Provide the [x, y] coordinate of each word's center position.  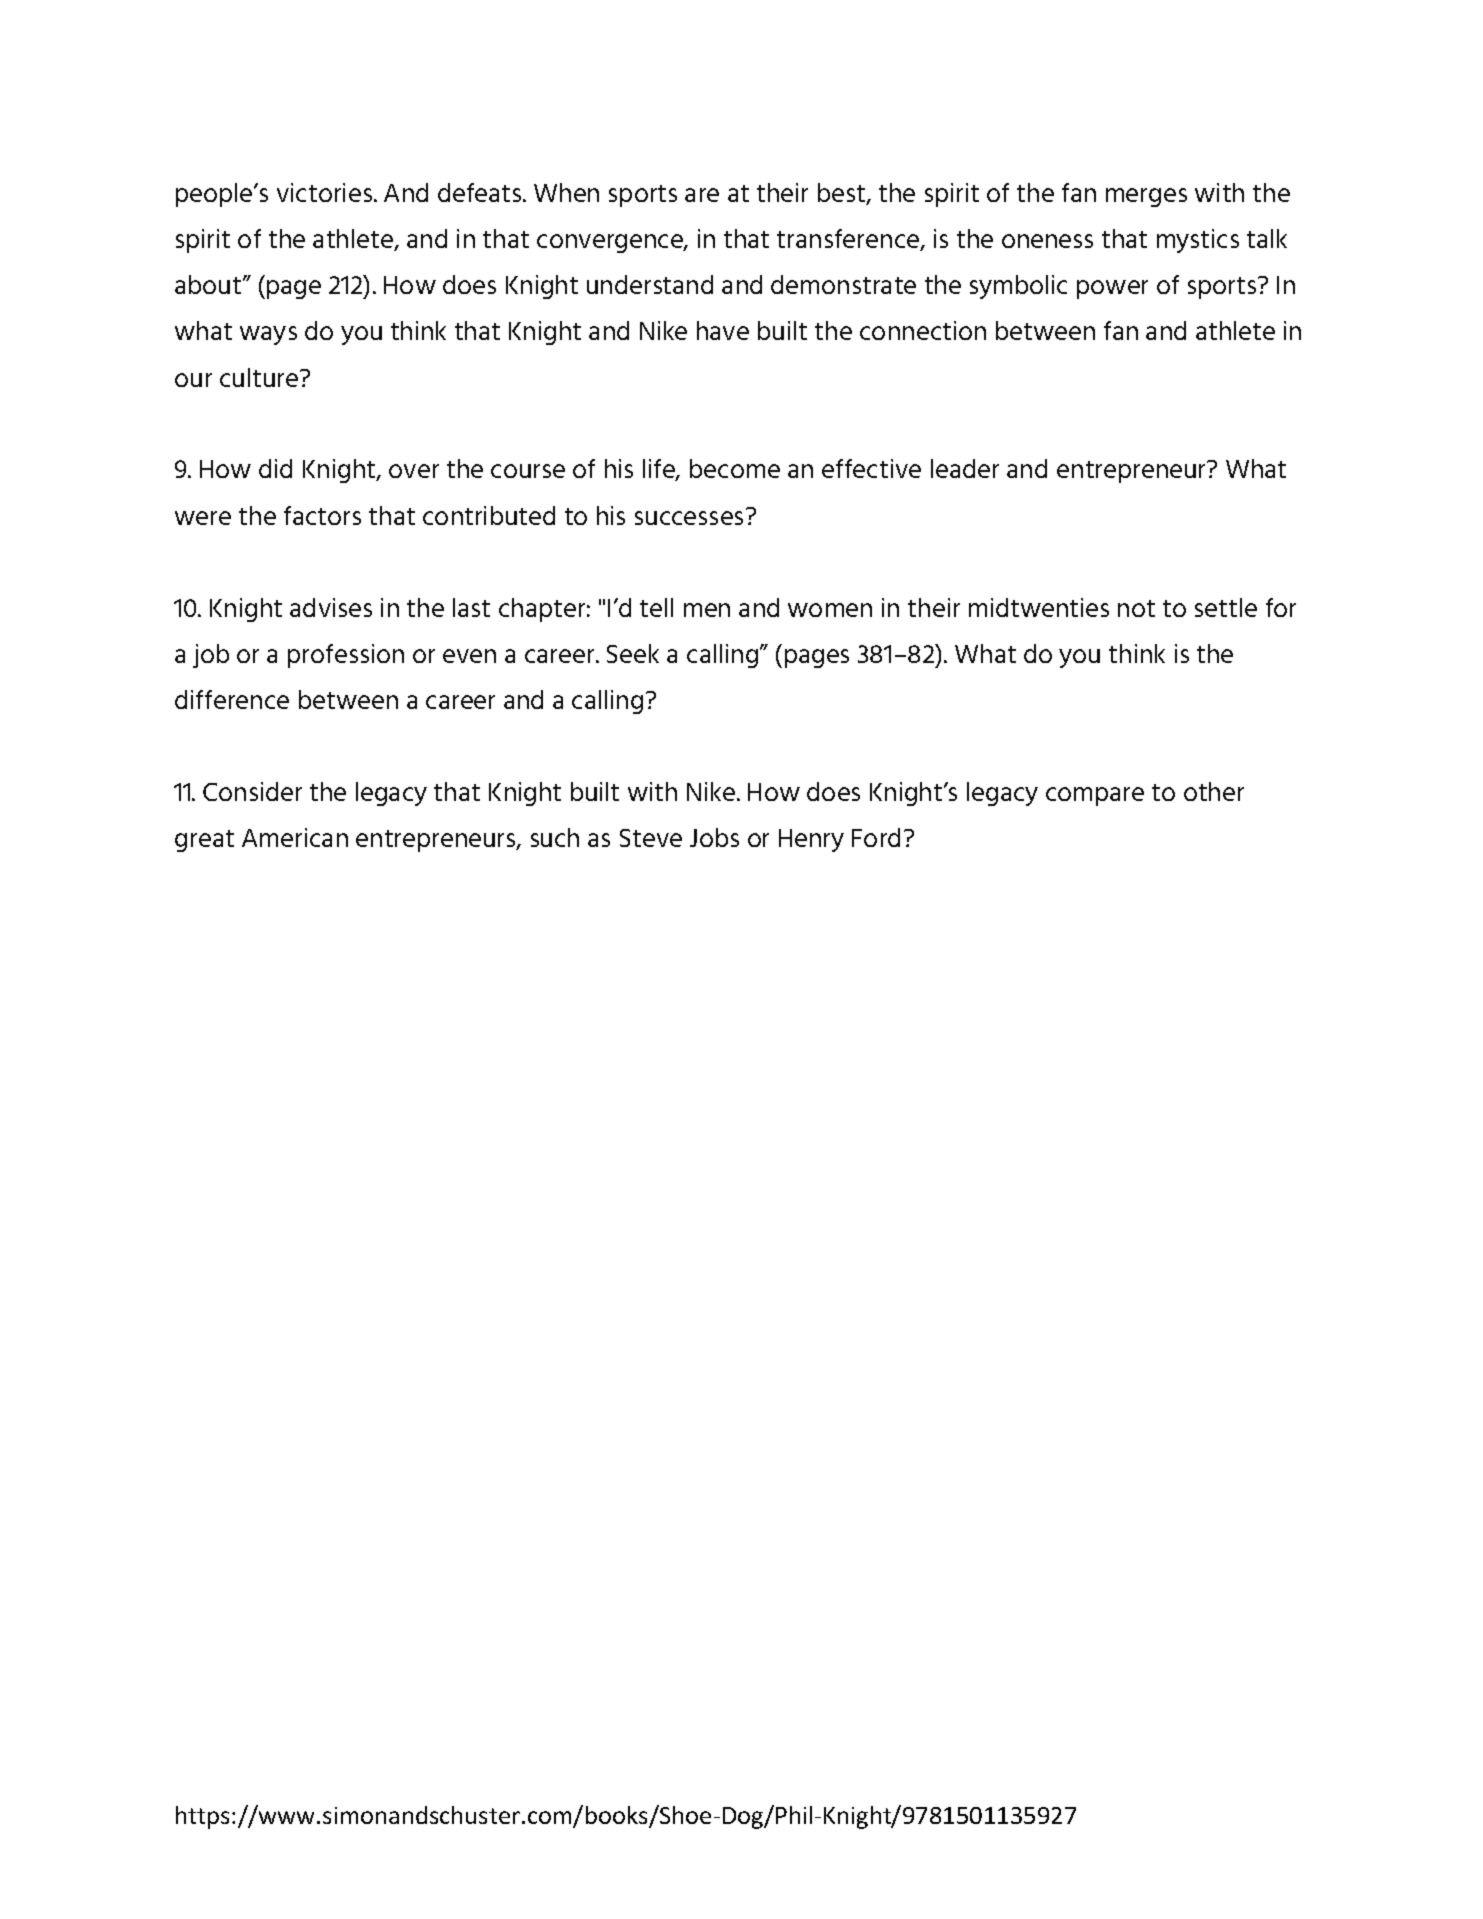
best [842, 194]
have [723, 330]
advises [331, 607]
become [735, 468]
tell [656, 607]
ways [268, 335]
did [275, 468]
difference [232, 699]
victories [326, 192]
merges [1146, 197]
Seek [633, 653]
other [1214, 791]
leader [965, 468]
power [1112, 289]
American [295, 837]
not [1136, 608]
